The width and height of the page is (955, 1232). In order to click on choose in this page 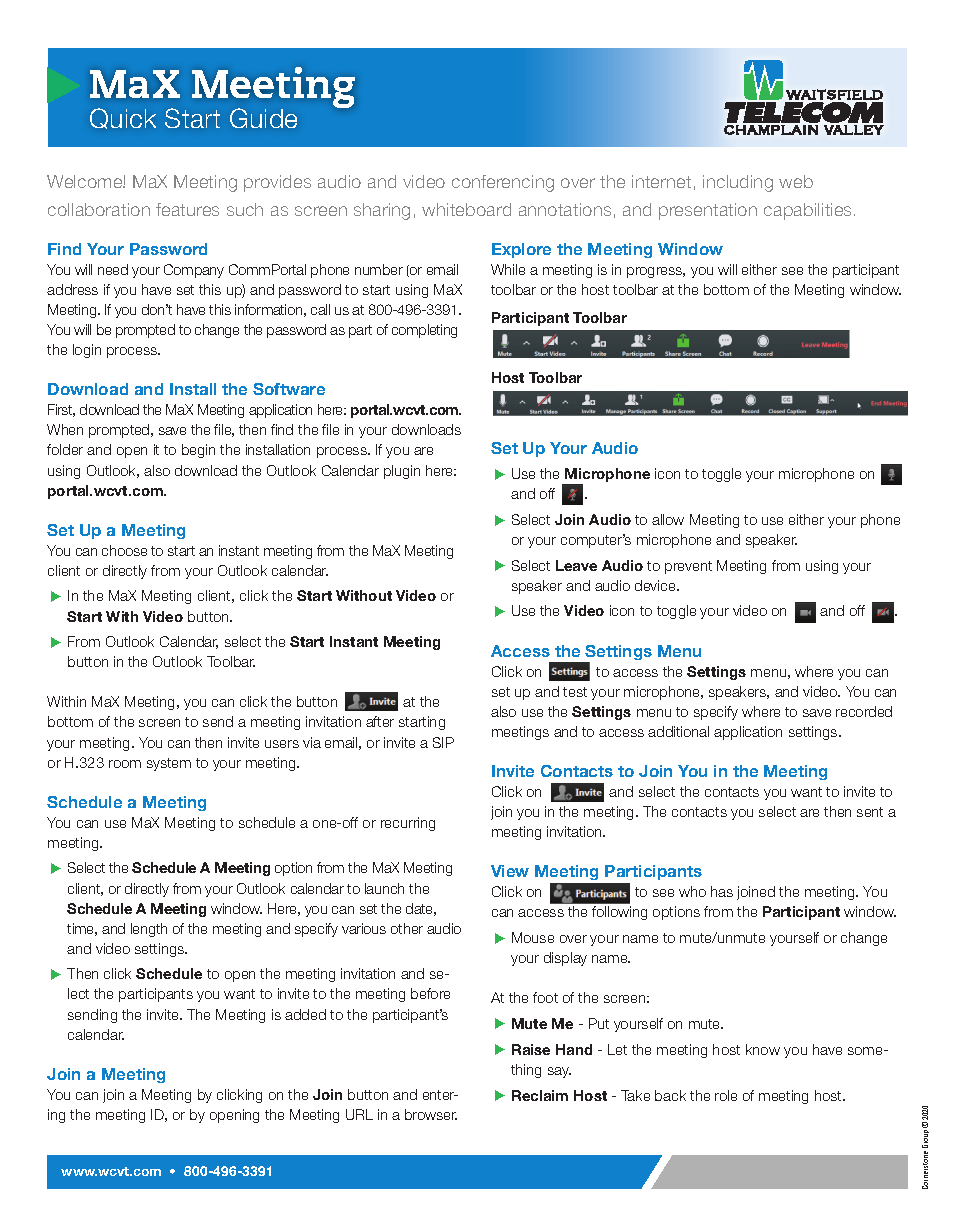, I will do `click(124, 550)`.
